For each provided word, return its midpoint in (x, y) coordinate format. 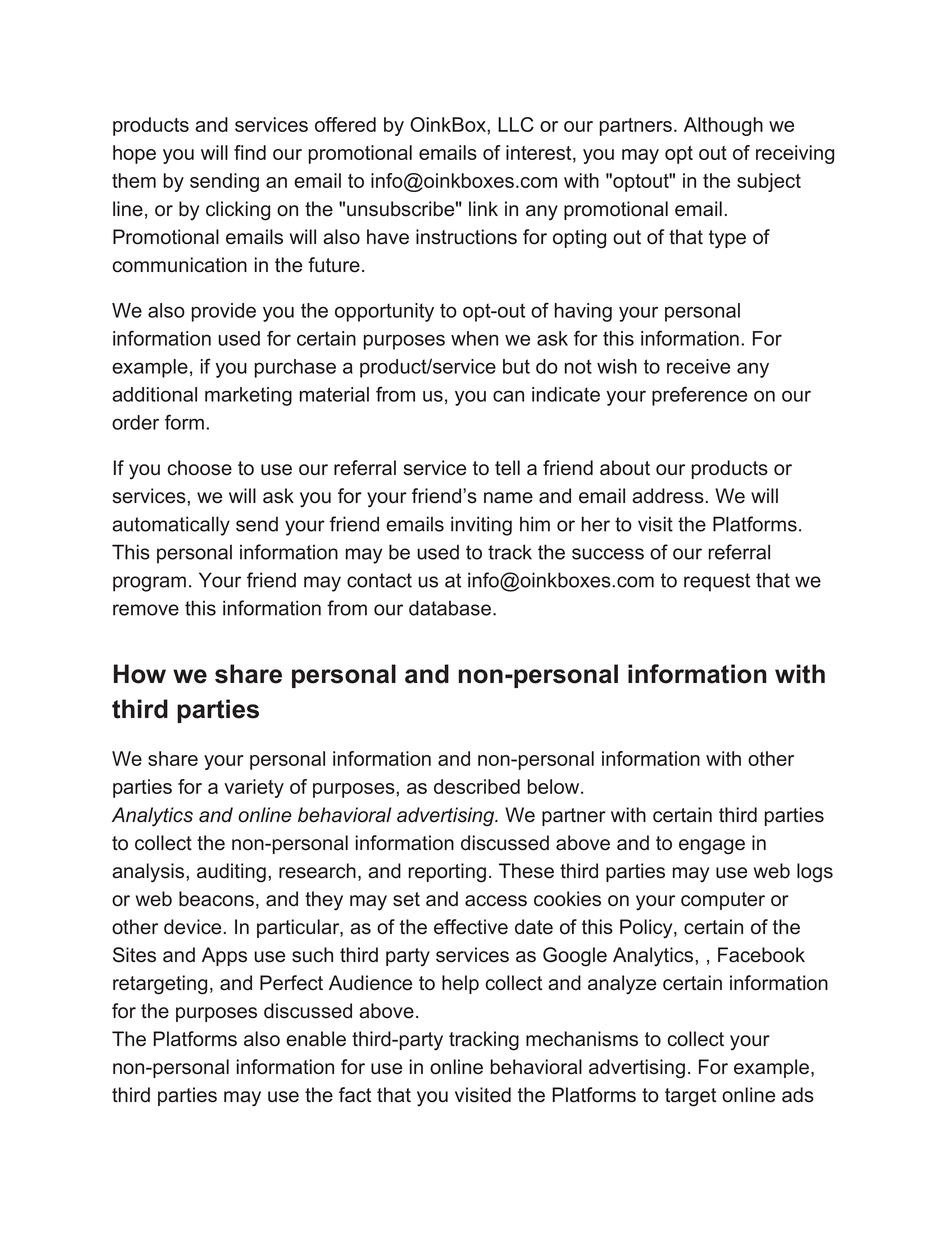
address (668, 496)
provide (224, 312)
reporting (447, 873)
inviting (481, 526)
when (474, 338)
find (250, 152)
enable (316, 1039)
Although (723, 126)
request (717, 582)
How (140, 674)
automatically (171, 526)
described (477, 786)
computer (723, 901)
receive (698, 366)
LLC (516, 124)
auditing (231, 873)
